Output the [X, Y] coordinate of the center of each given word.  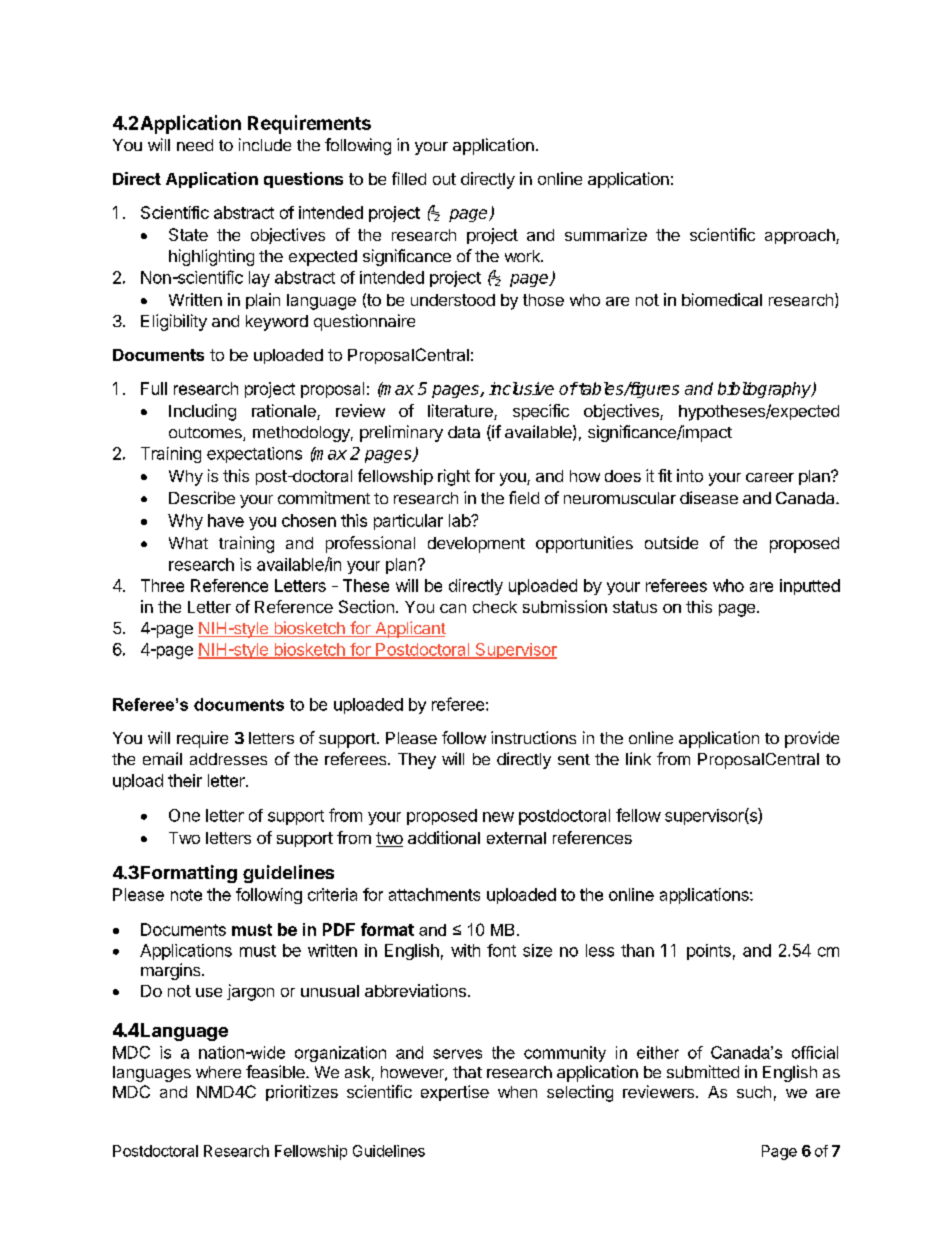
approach [801, 236]
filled [409, 178]
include [265, 144]
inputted [810, 587]
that [467, 1072]
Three [162, 585]
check [495, 607]
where [218, 1072]
